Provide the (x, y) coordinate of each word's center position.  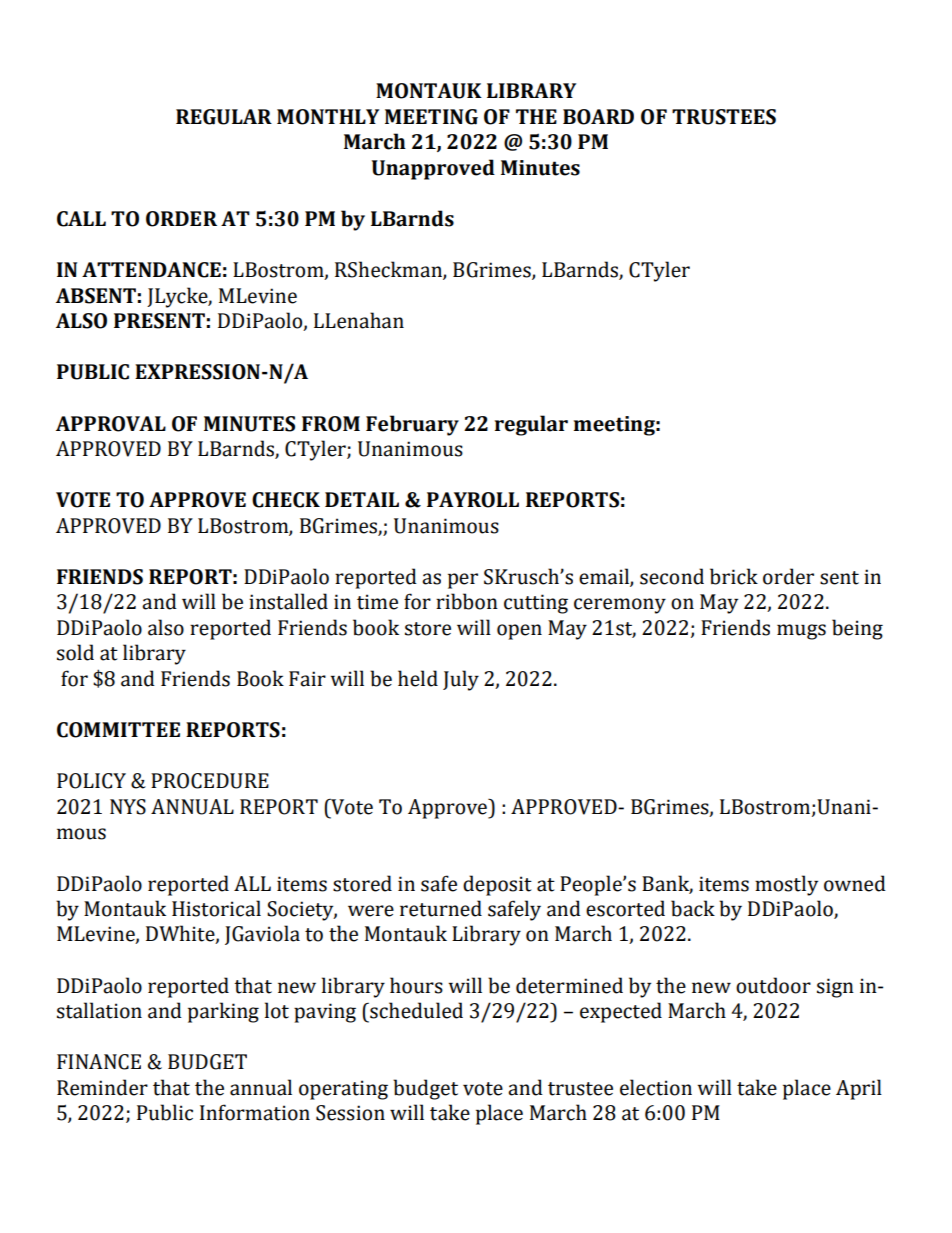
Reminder (102, 1087)
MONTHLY (328, 117)
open (519, 632)
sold (75, 652)
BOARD (598, 117)
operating (343, 1090)
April (859, 1089)
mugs (801, 632)
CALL (81, 219)
